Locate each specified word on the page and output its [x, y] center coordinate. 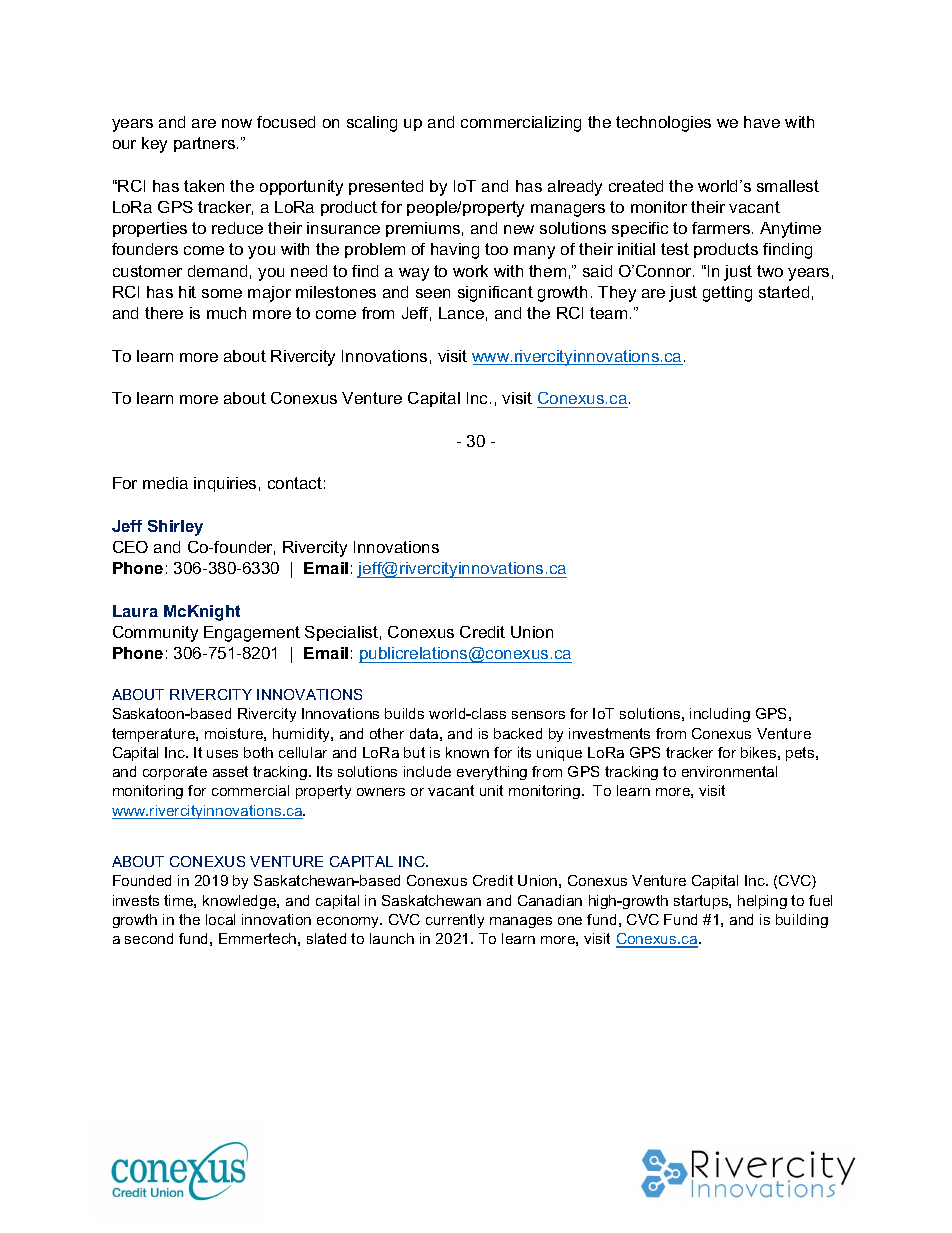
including [720, 715]
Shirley [175, 528]
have [762, 122]
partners [206, 144]
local [220, 919]
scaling [372, 124]
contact [295, 483]
